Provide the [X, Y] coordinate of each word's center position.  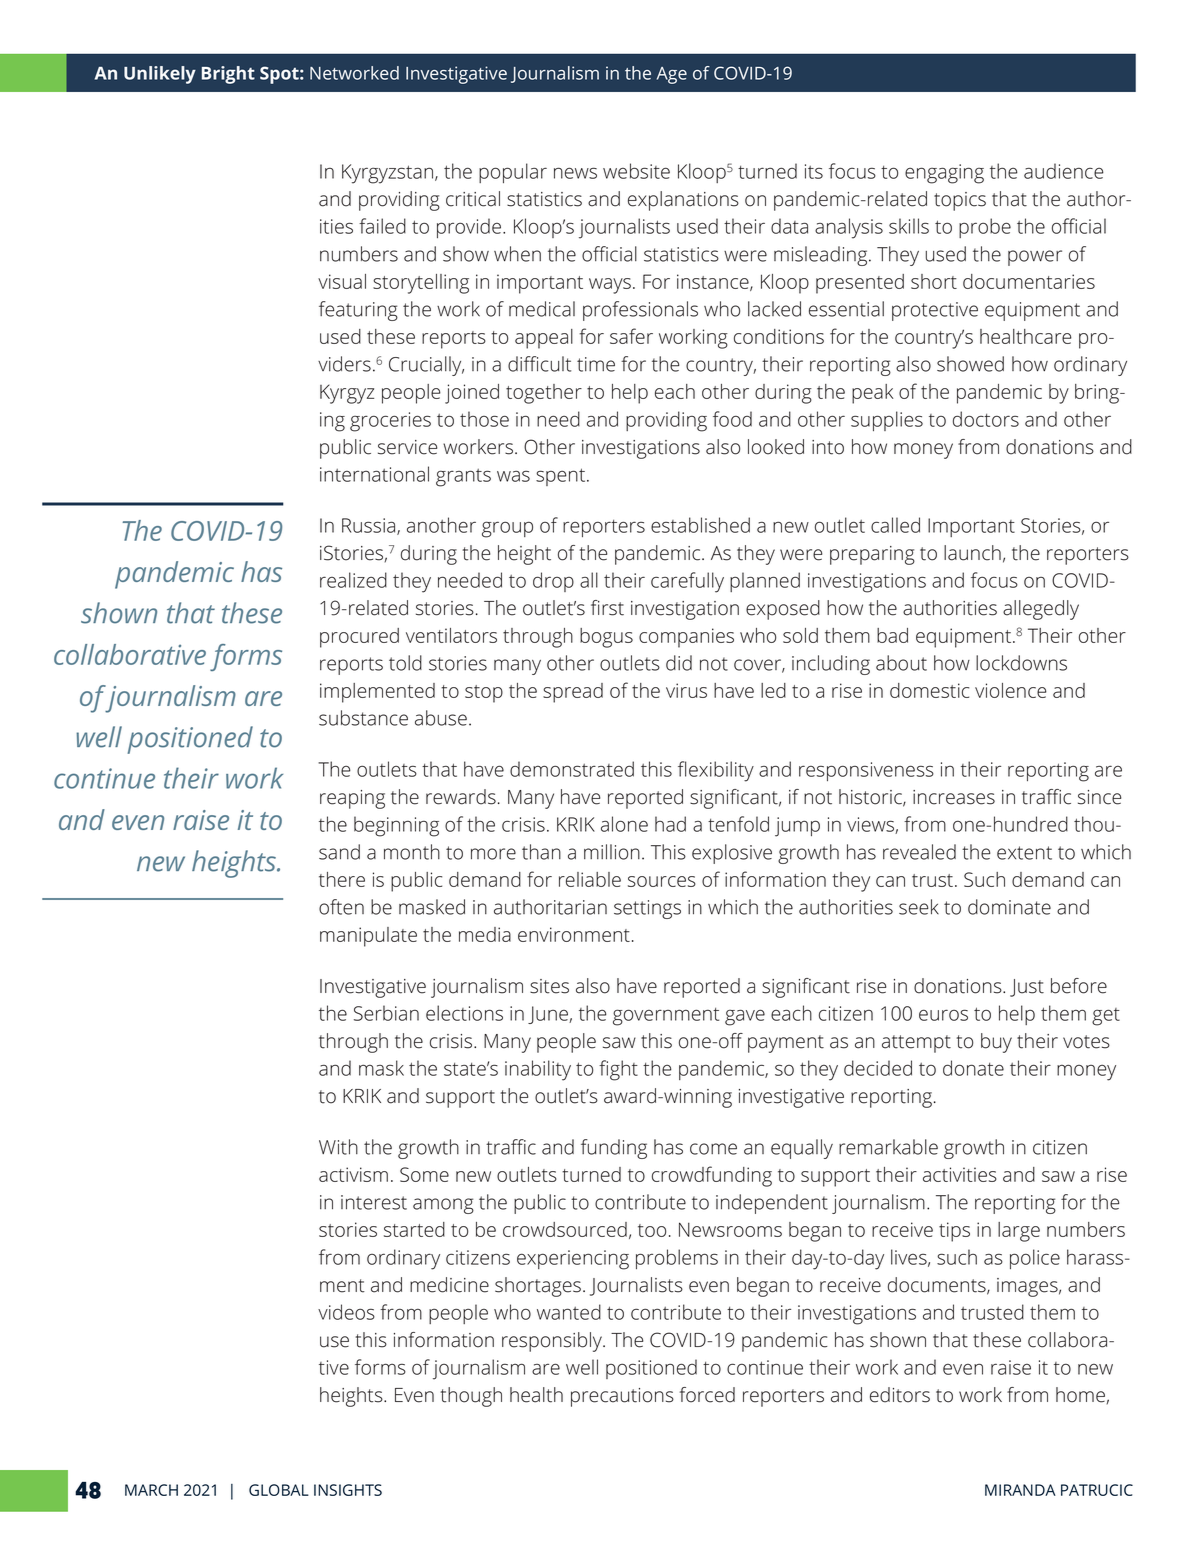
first [607, 608]
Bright [228, 75]
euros [943, 1015]
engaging [944, 174]
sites [549, 986]
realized [353, 580]
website [636, 171]
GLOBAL [279, 1490]
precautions [622, 1397]
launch [972, 553]
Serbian [386, 1013]
